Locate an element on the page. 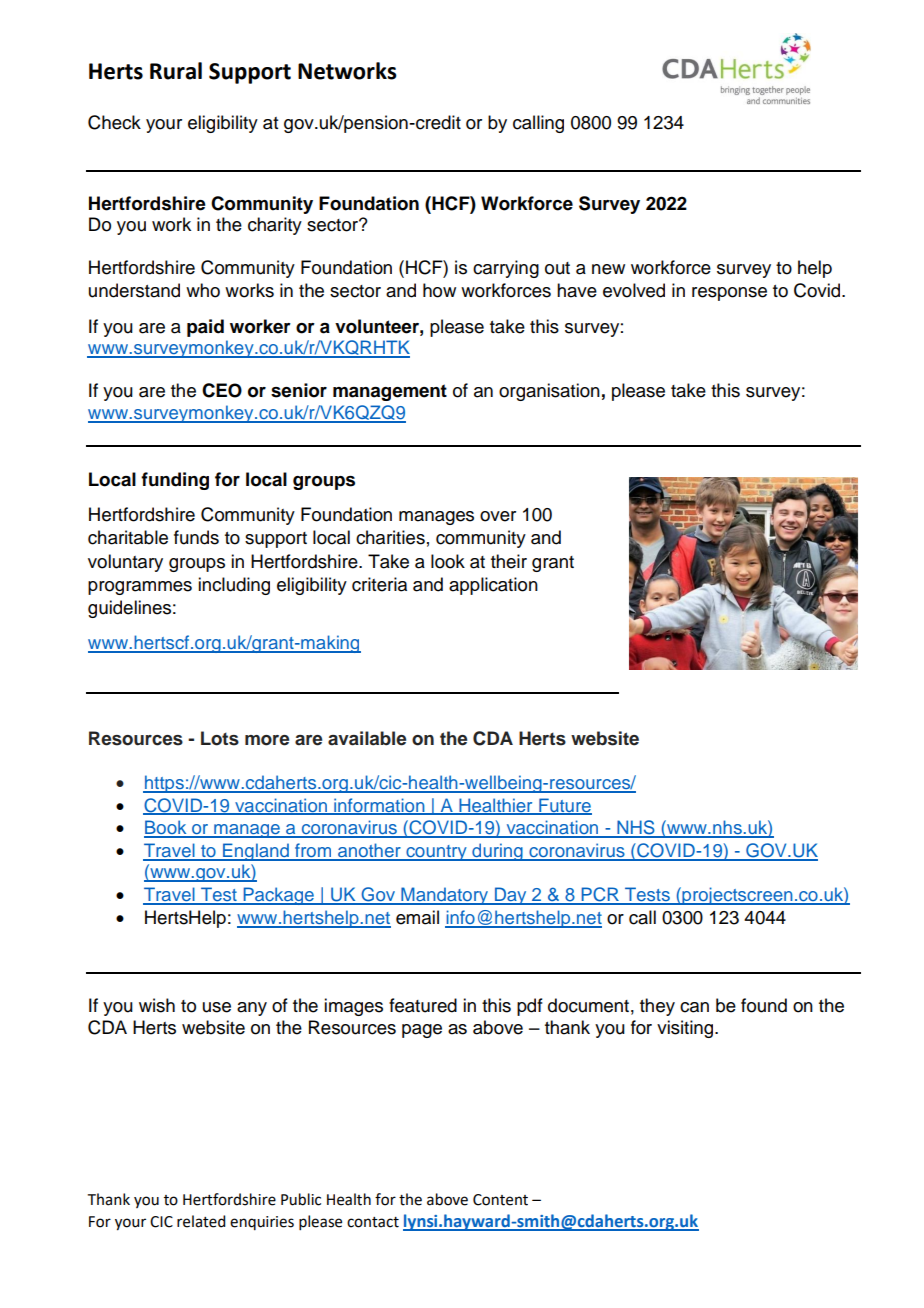 This document has width=924, height=1308. related is located at coordinates (201, 1221).
